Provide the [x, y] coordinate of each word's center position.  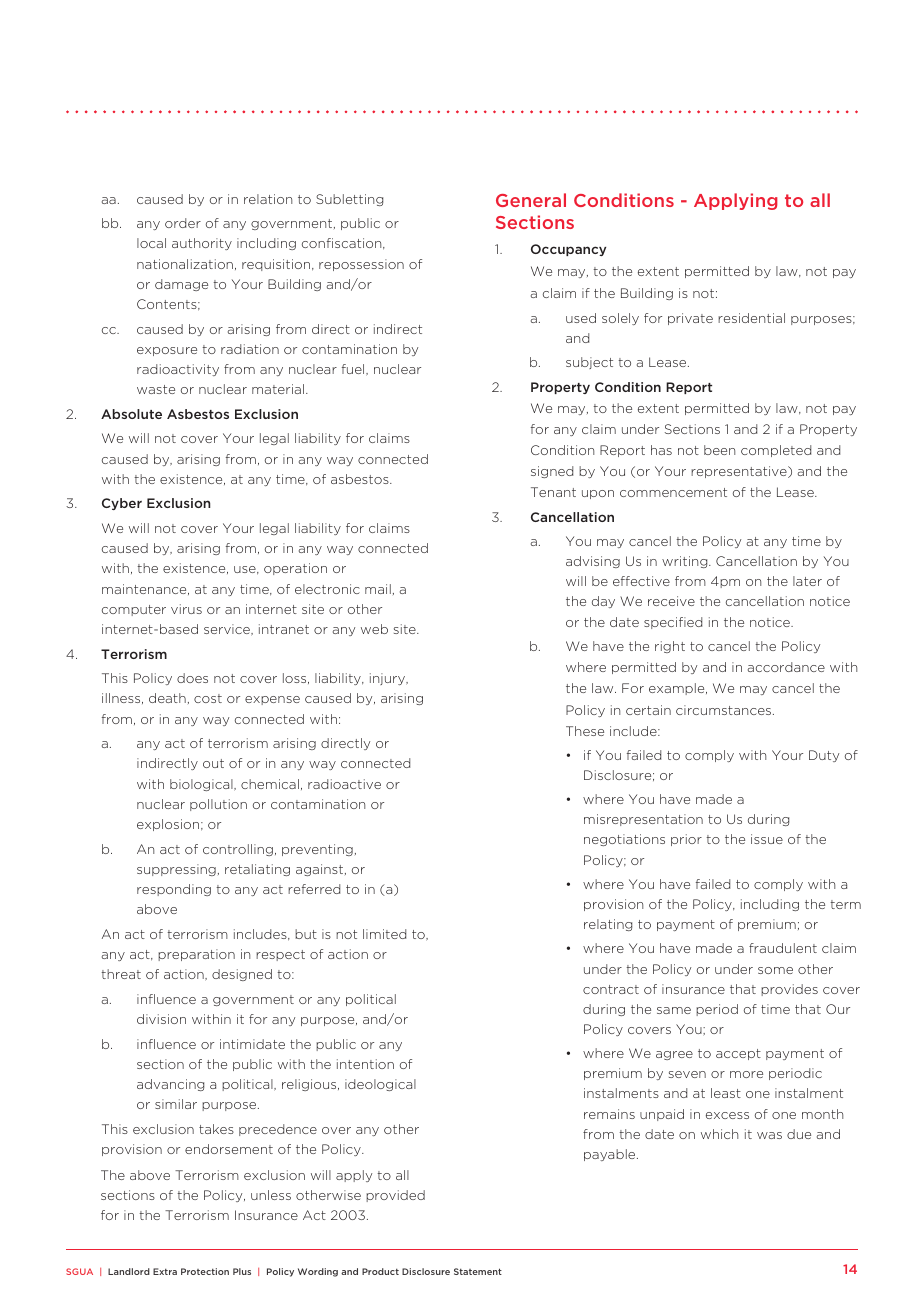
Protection [205, 1271]
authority [202, 244]
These [585, 731]
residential [751, 318]
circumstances [725, 710]
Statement [478, 1271]
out [213, 763]
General [531, 200]
